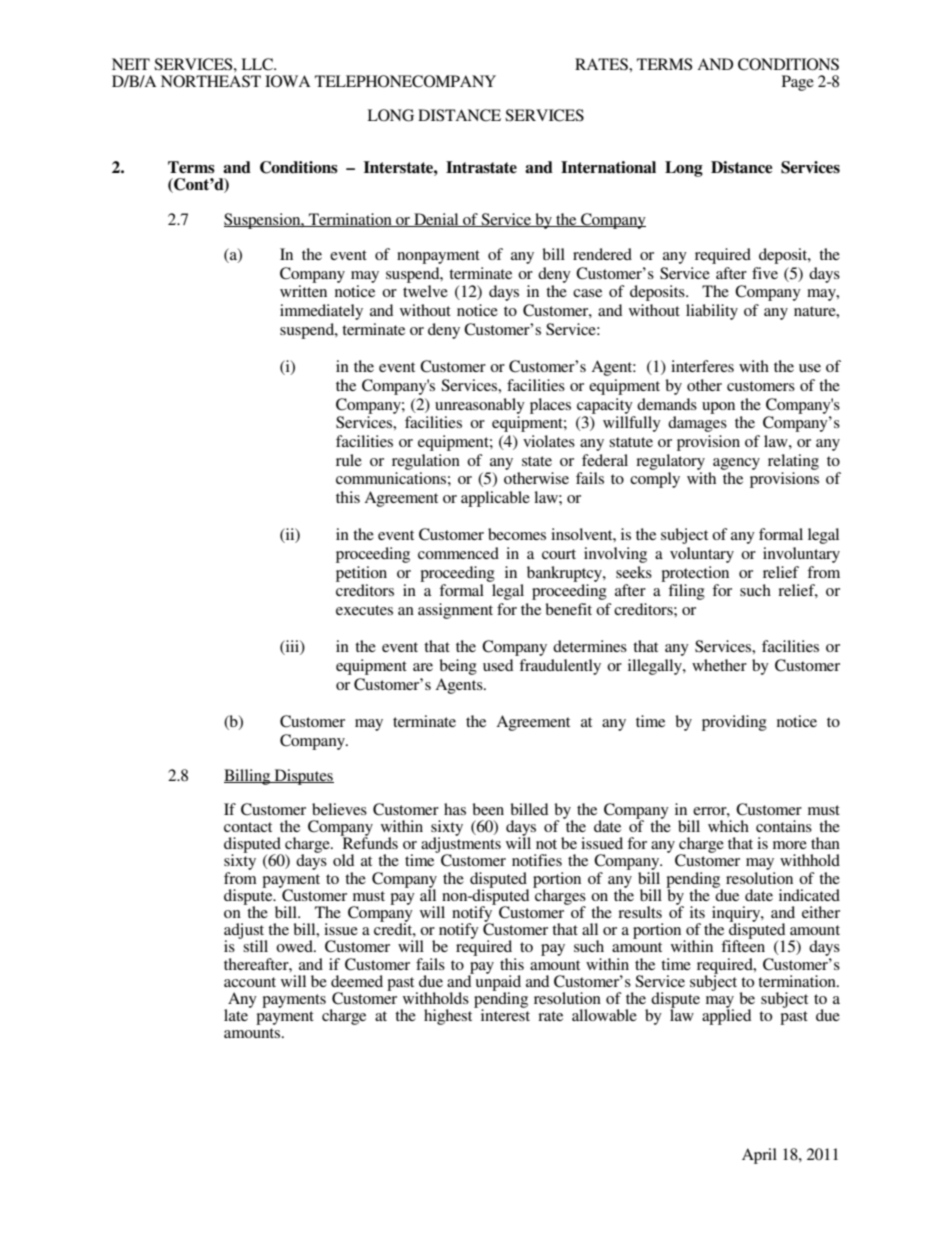 The height and width of the screenshot is (1233, 952). I want to click on account, so click(250, 982).
